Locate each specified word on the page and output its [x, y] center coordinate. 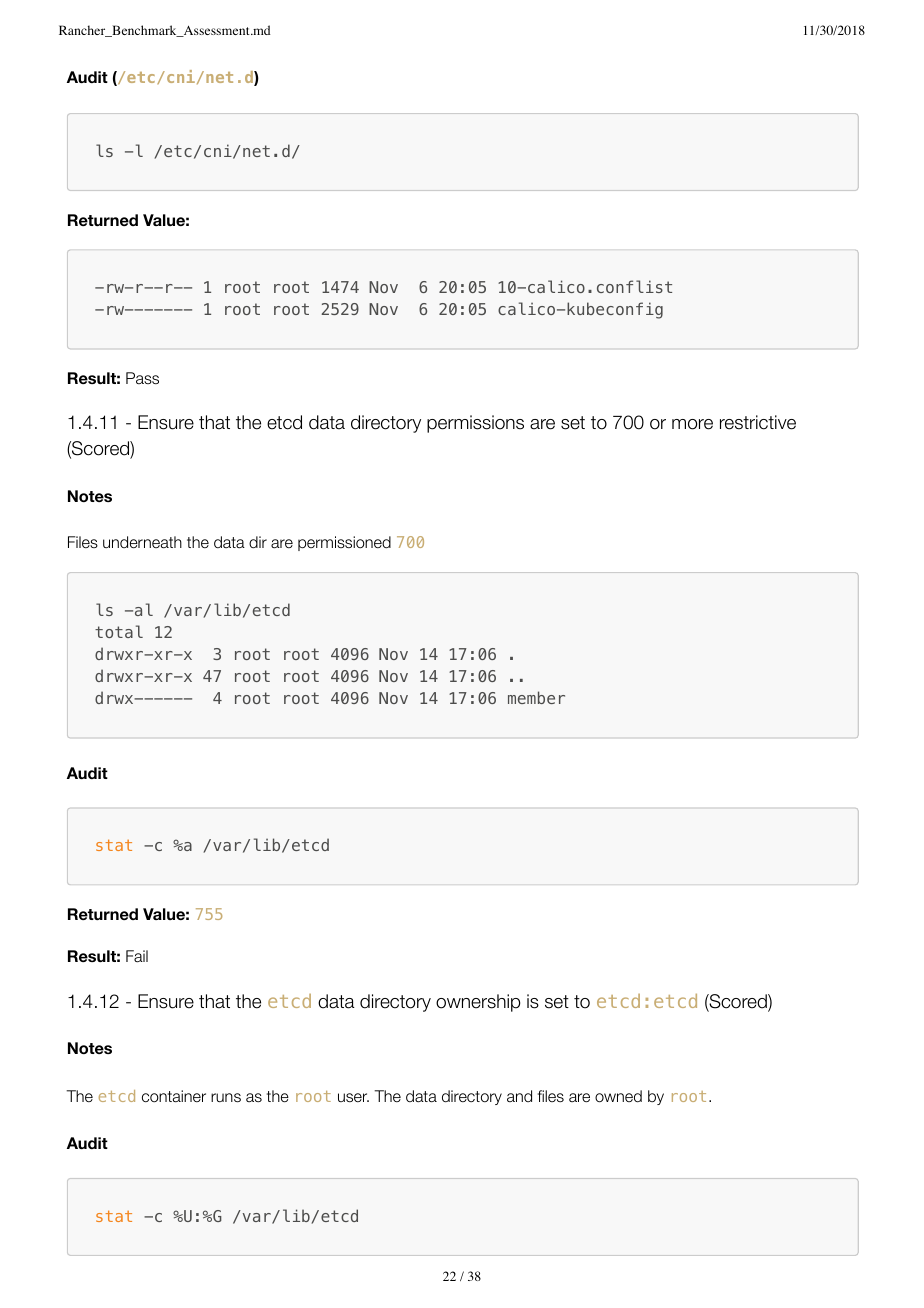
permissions [475, 424]
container [174, 1096]
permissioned [344, 543]
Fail [137, 956]
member [536, 697]
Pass [142, 378]
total [119, 631]
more [692, 424]
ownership [478, 1003]
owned [618, 1096]
